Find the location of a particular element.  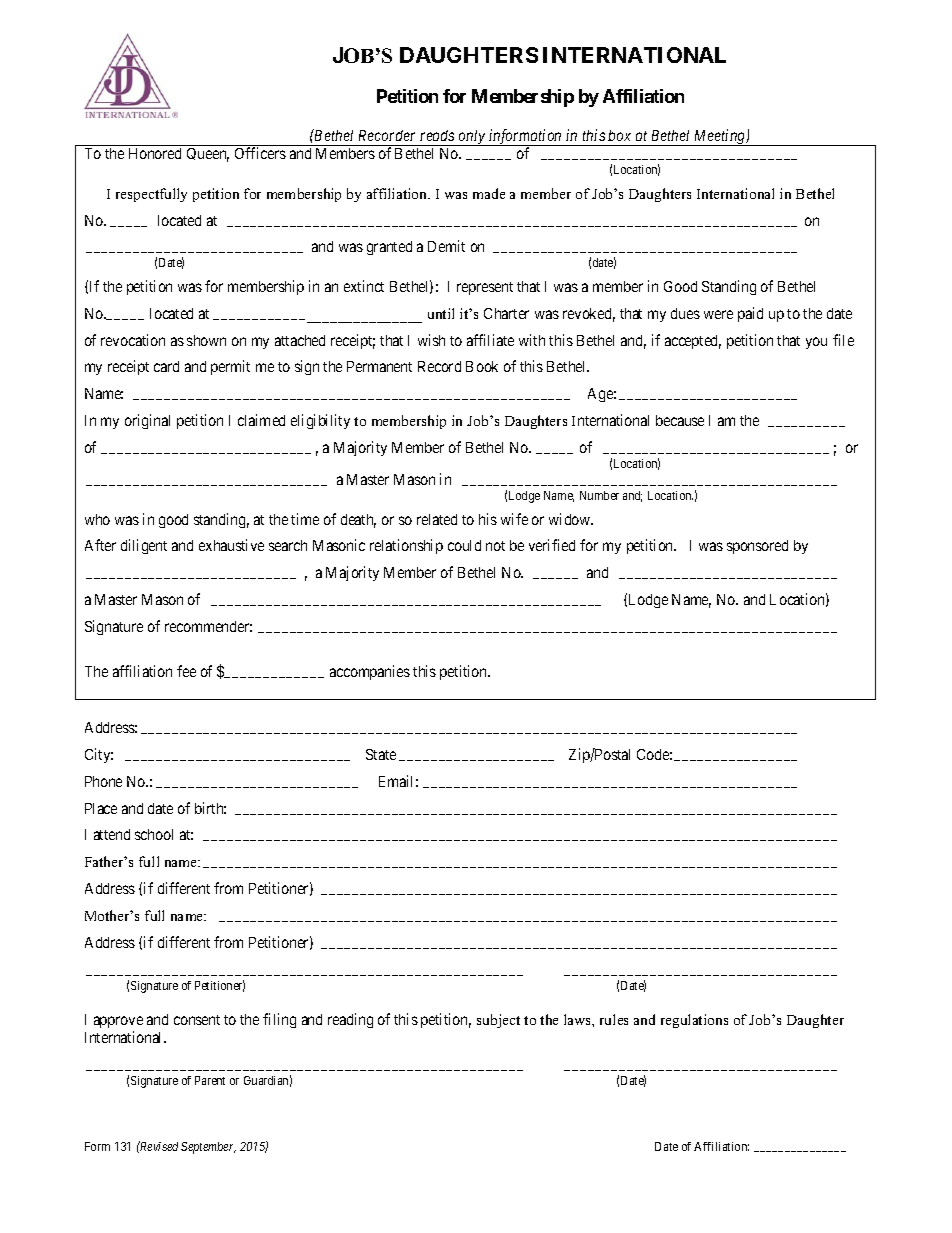

school is located at coordinates (154, 834).
